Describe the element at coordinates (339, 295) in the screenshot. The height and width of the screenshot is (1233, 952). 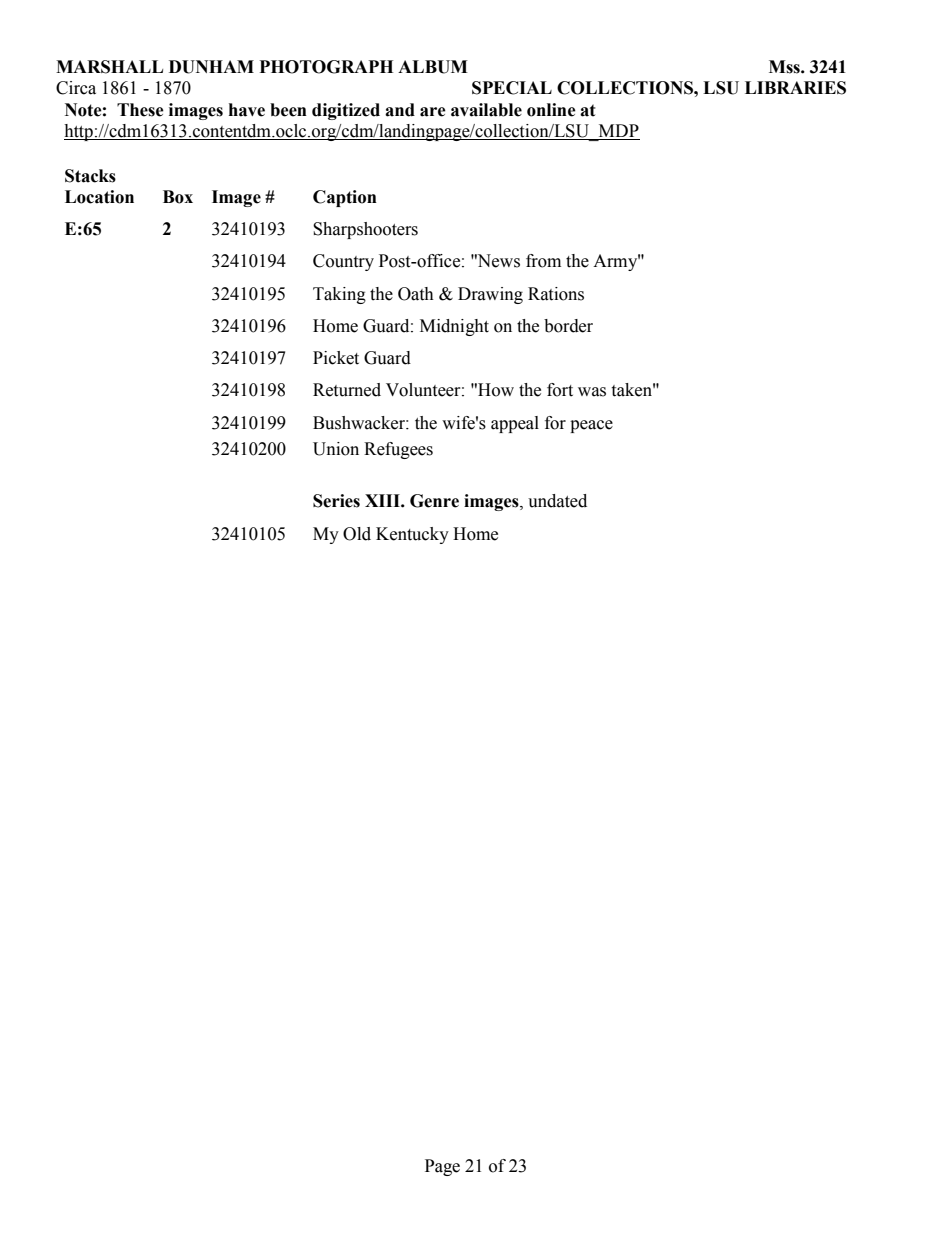
I see `Taking` at that location.
